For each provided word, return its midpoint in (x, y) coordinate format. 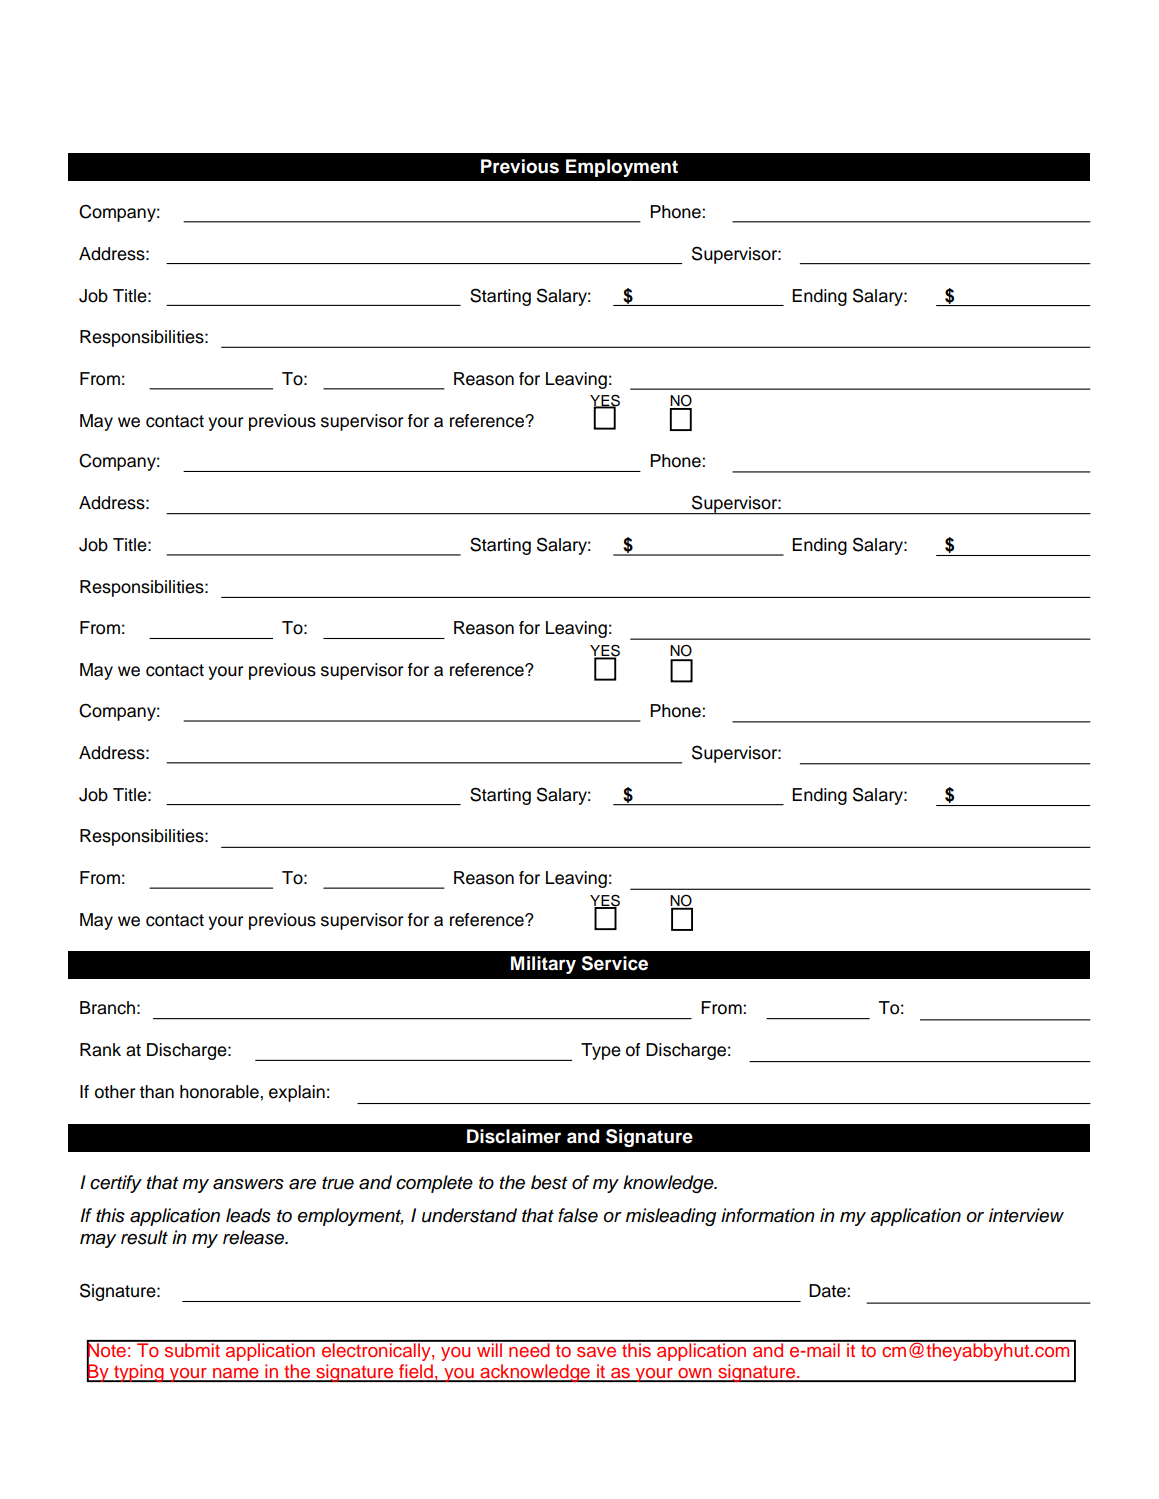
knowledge (669, 1184)
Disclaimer (514, 1136)
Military (543, 965)
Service (614, 963)
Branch (107, 1008)
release (255, 1237)
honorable (220, 1092)
